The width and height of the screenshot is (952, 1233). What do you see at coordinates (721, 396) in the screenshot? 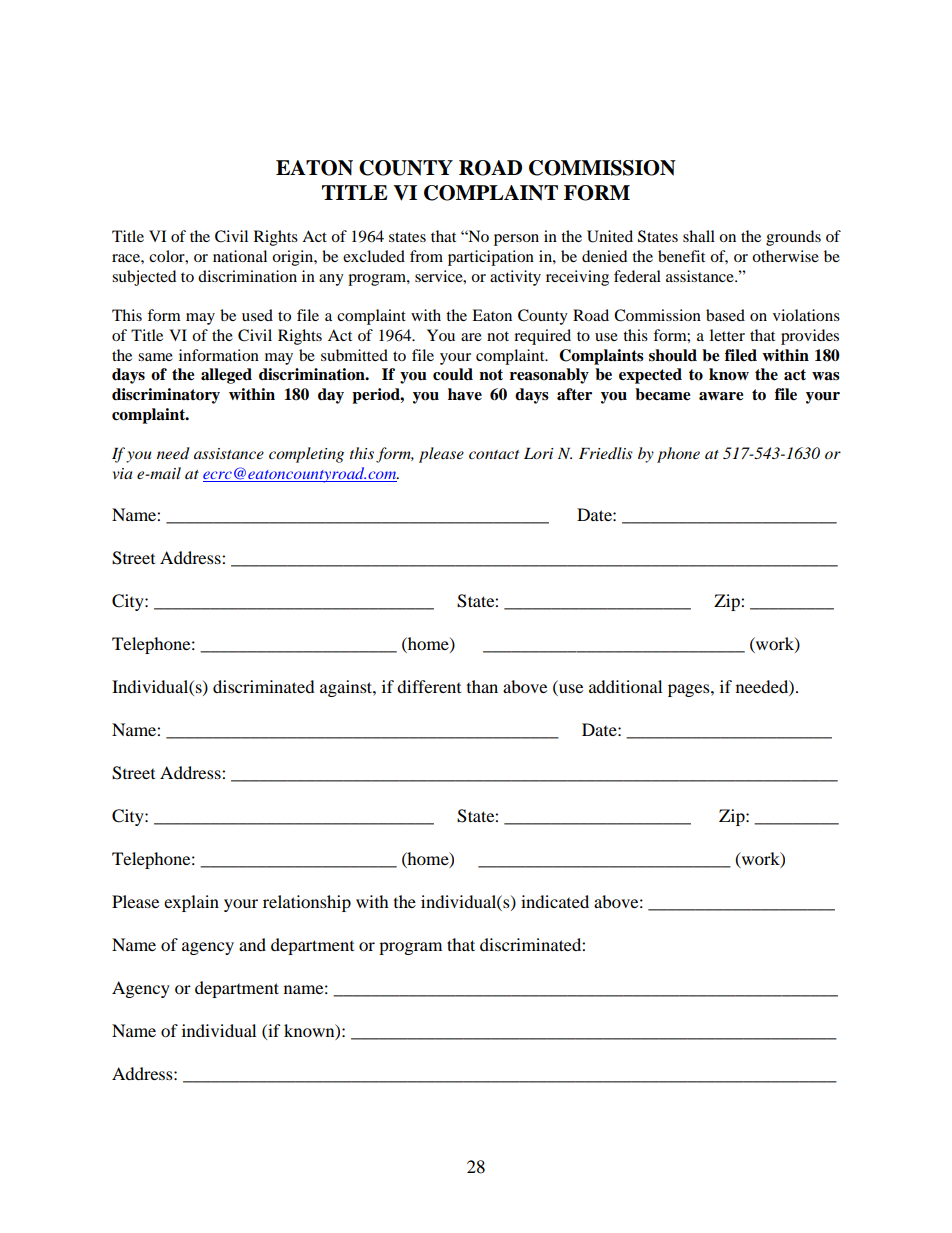
I see `aware` at bounding box center [721, 396].
